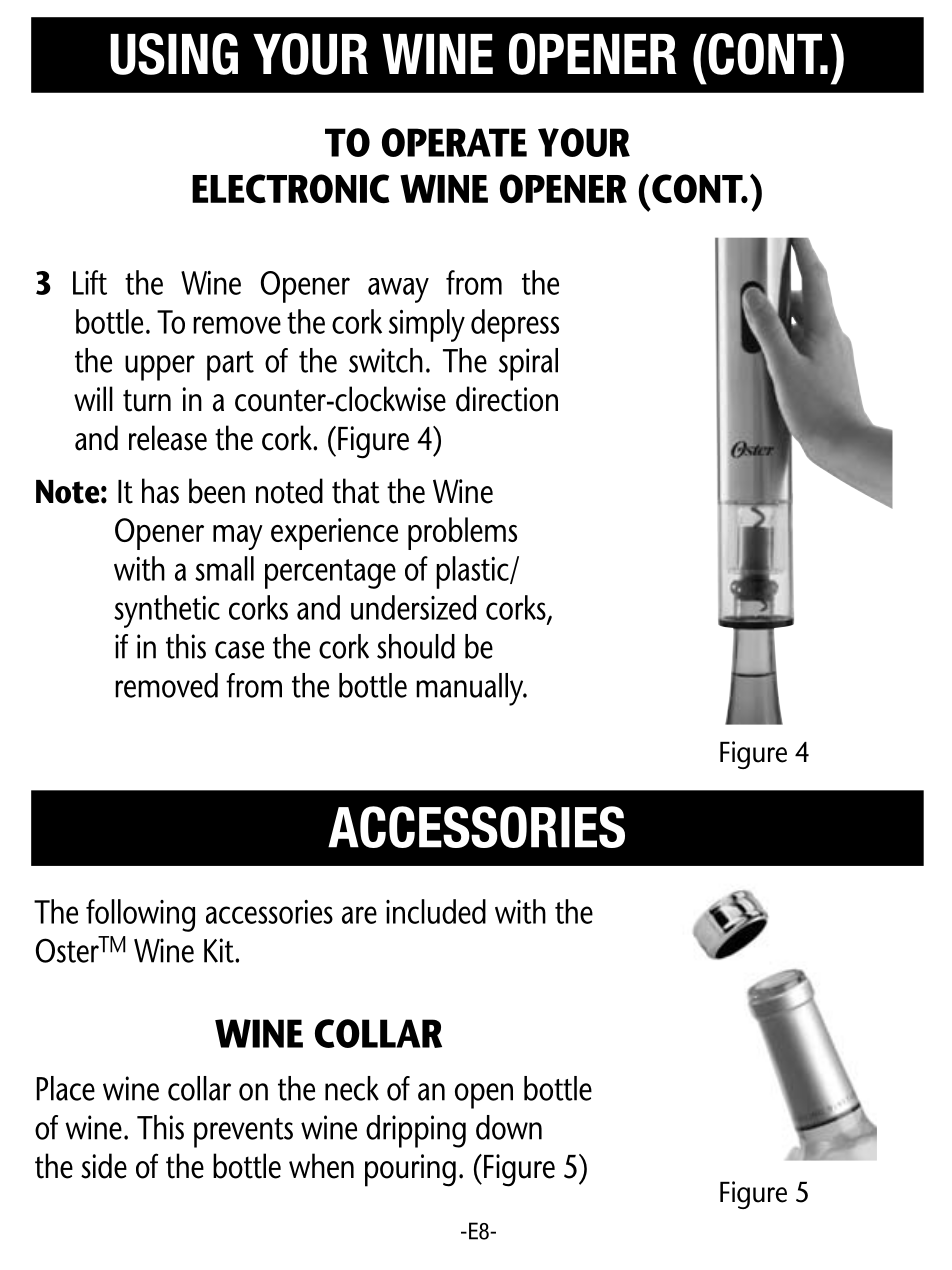  I want to click on that, so click(356, 491).
